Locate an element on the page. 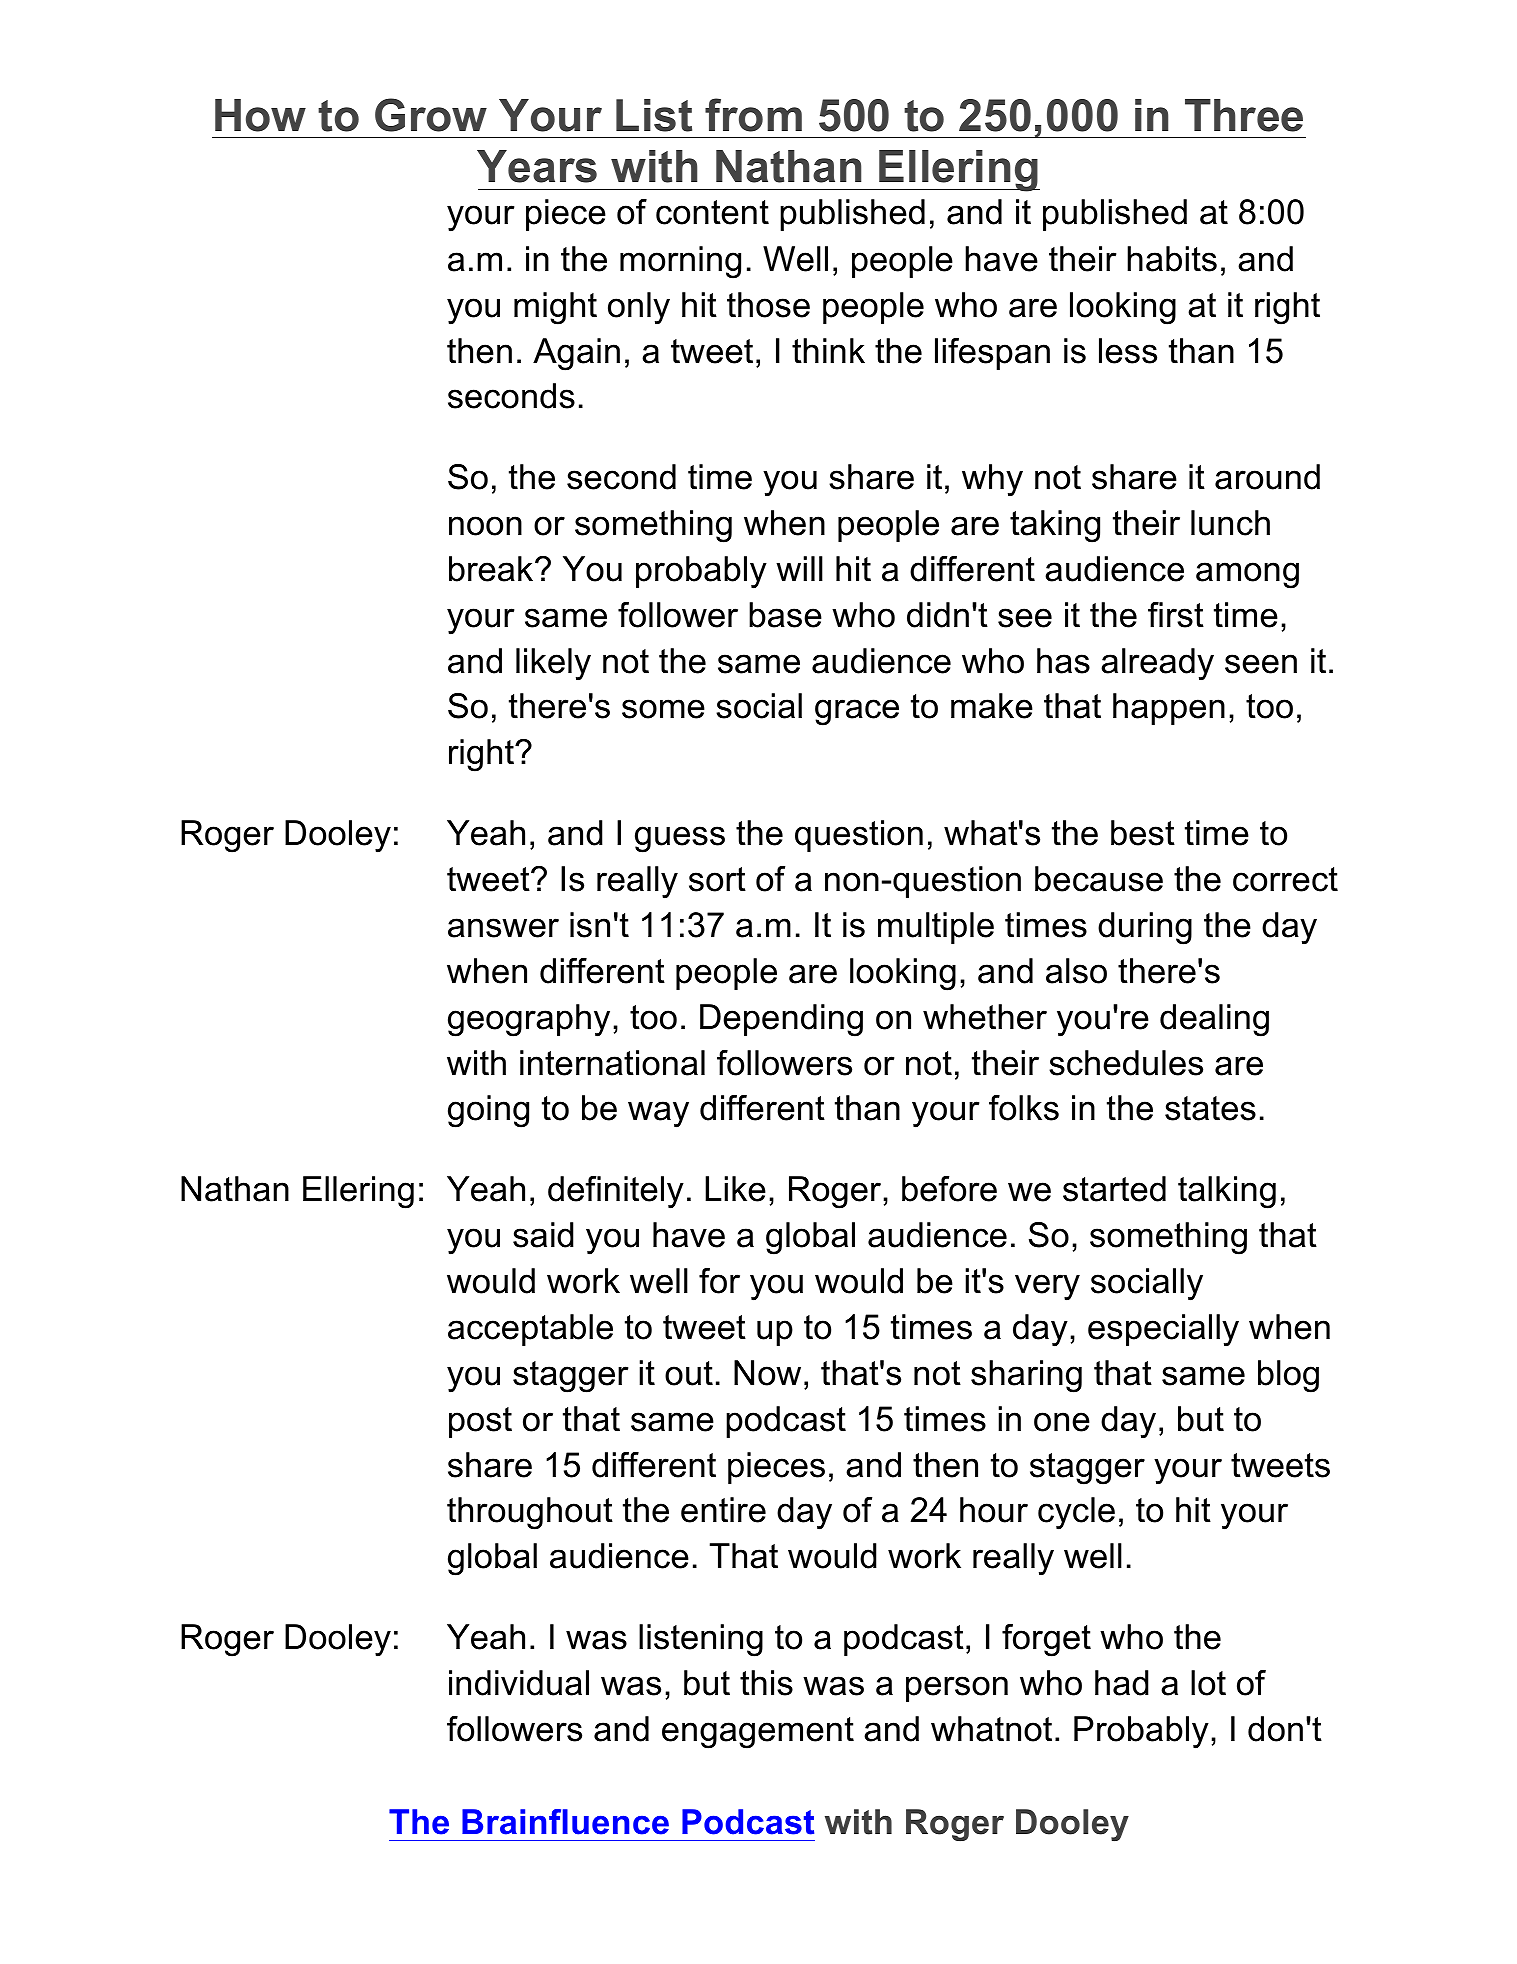 Image resolution: width=1517 pixels, height=1964 pixels. individual is located at coordinates (519, 1683).
